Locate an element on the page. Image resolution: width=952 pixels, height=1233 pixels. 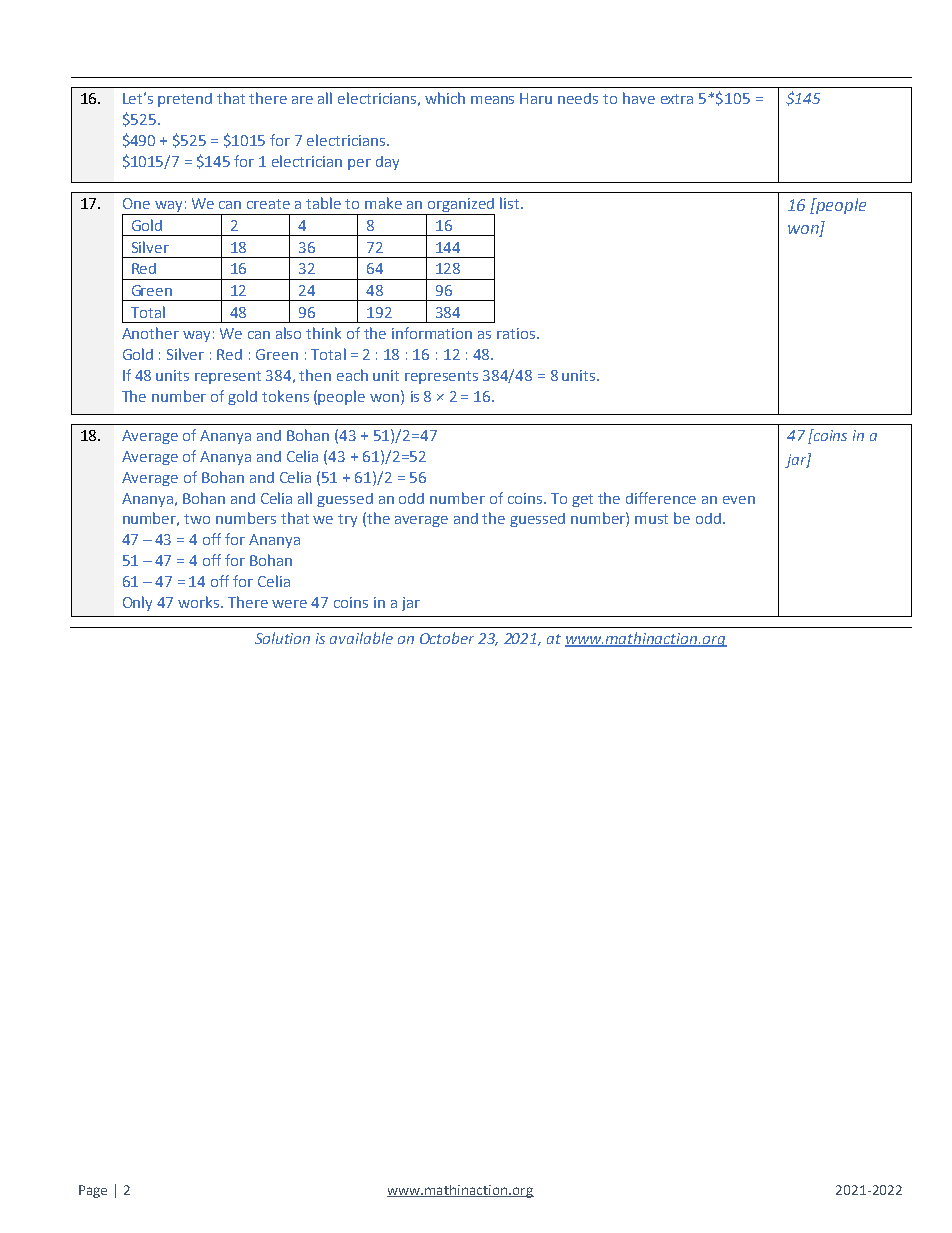
October is located at coordinates (447, 638).
